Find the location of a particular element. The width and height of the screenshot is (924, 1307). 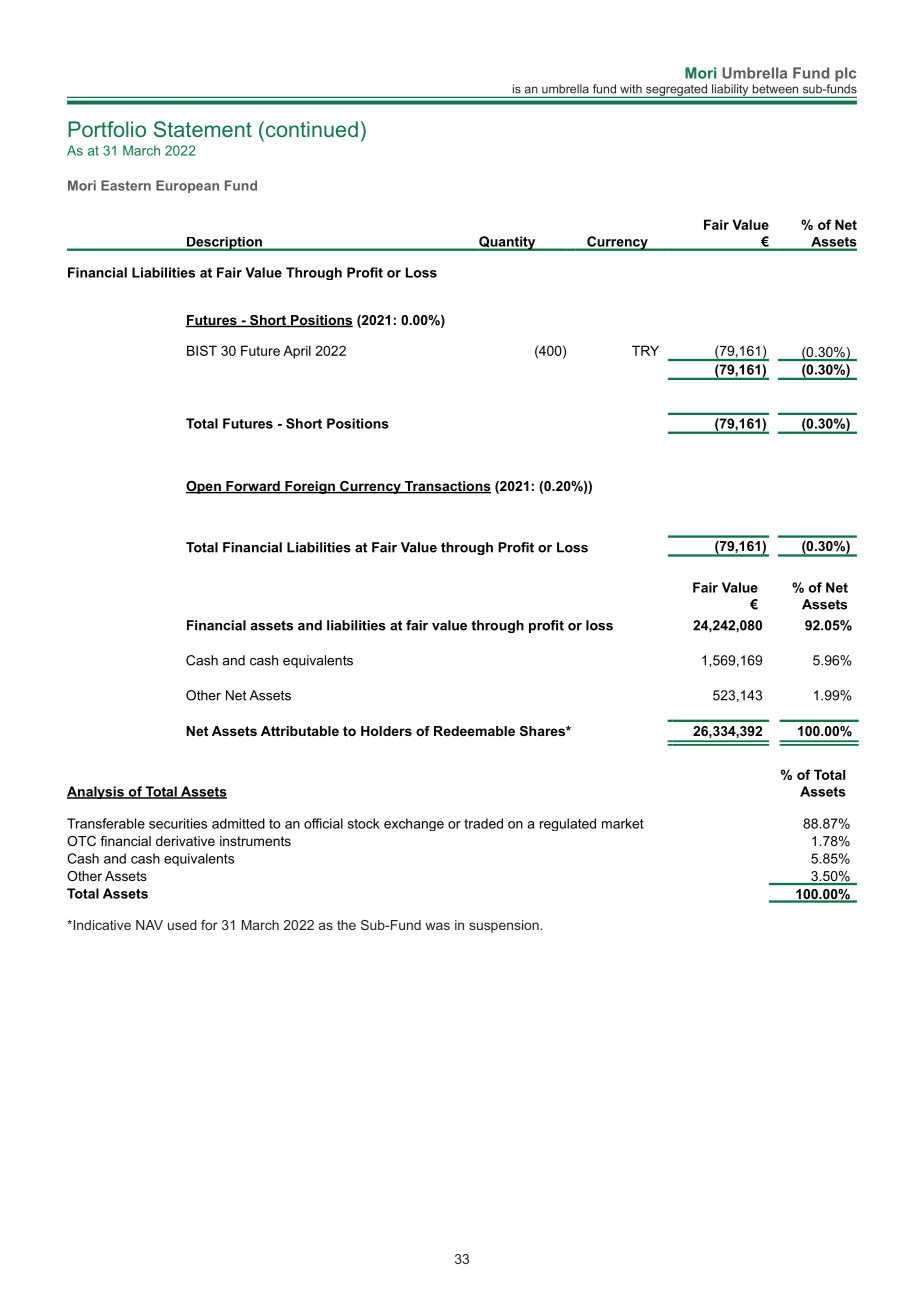

Statement is located at coordinates (203, 129).
